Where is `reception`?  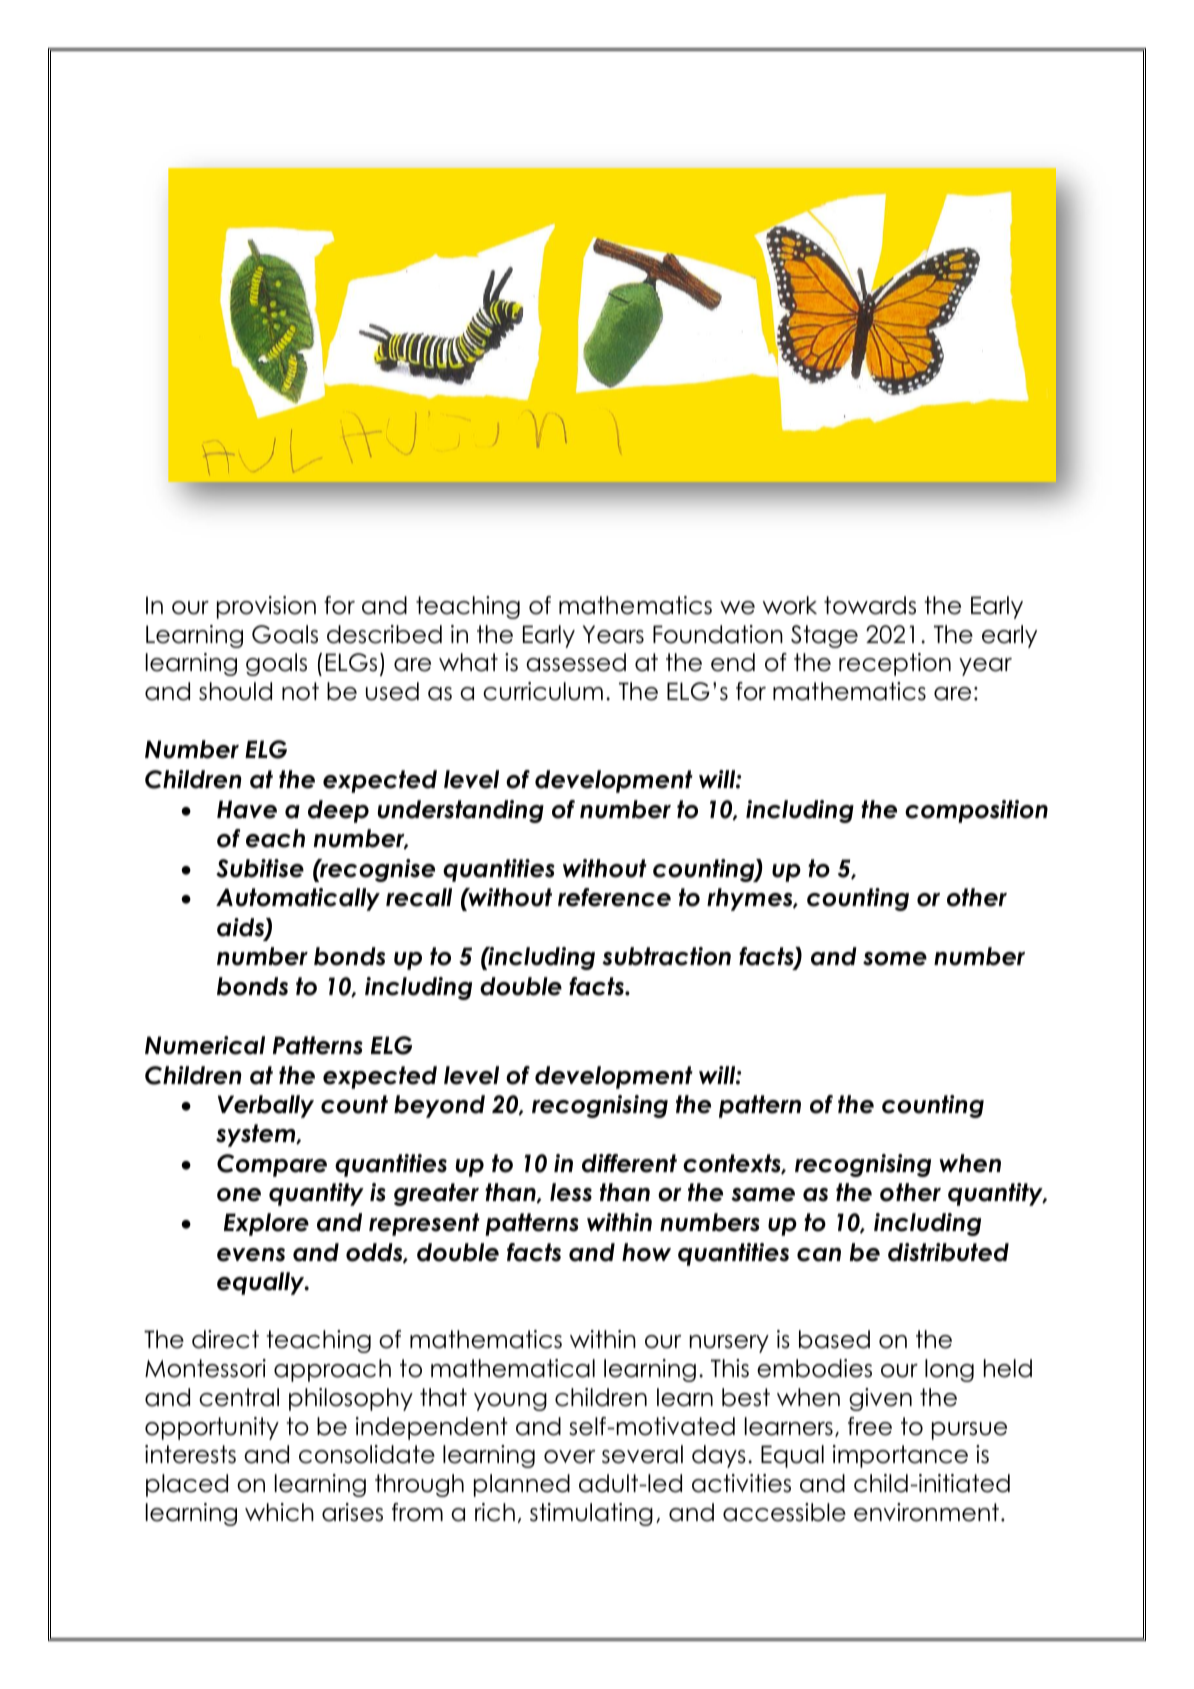
reception is located at coordinates (895, 664).
